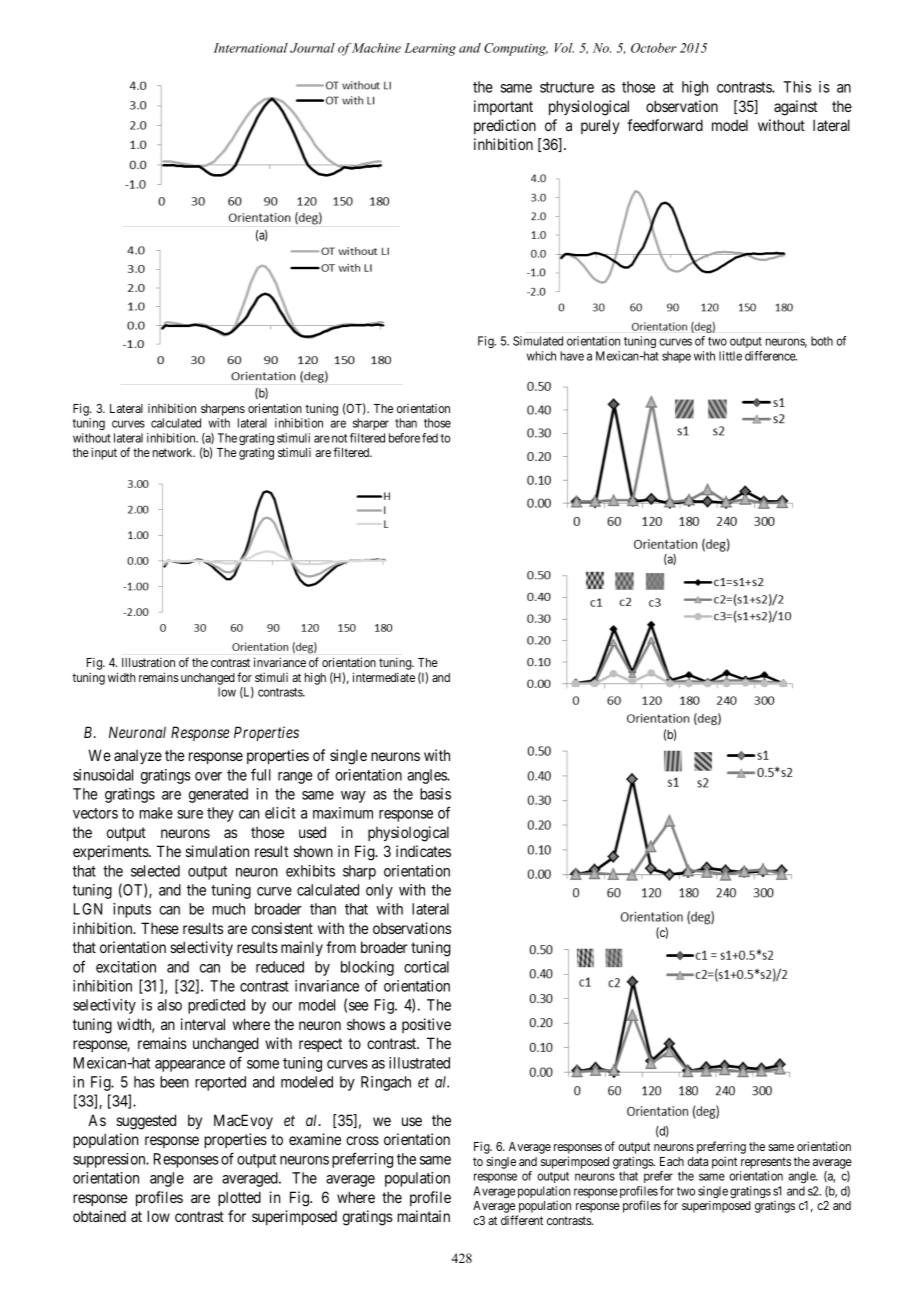 This document has width=924, height=1308. Describe the element at coordinates (730, 356) in the document. I see `little` at that location.
